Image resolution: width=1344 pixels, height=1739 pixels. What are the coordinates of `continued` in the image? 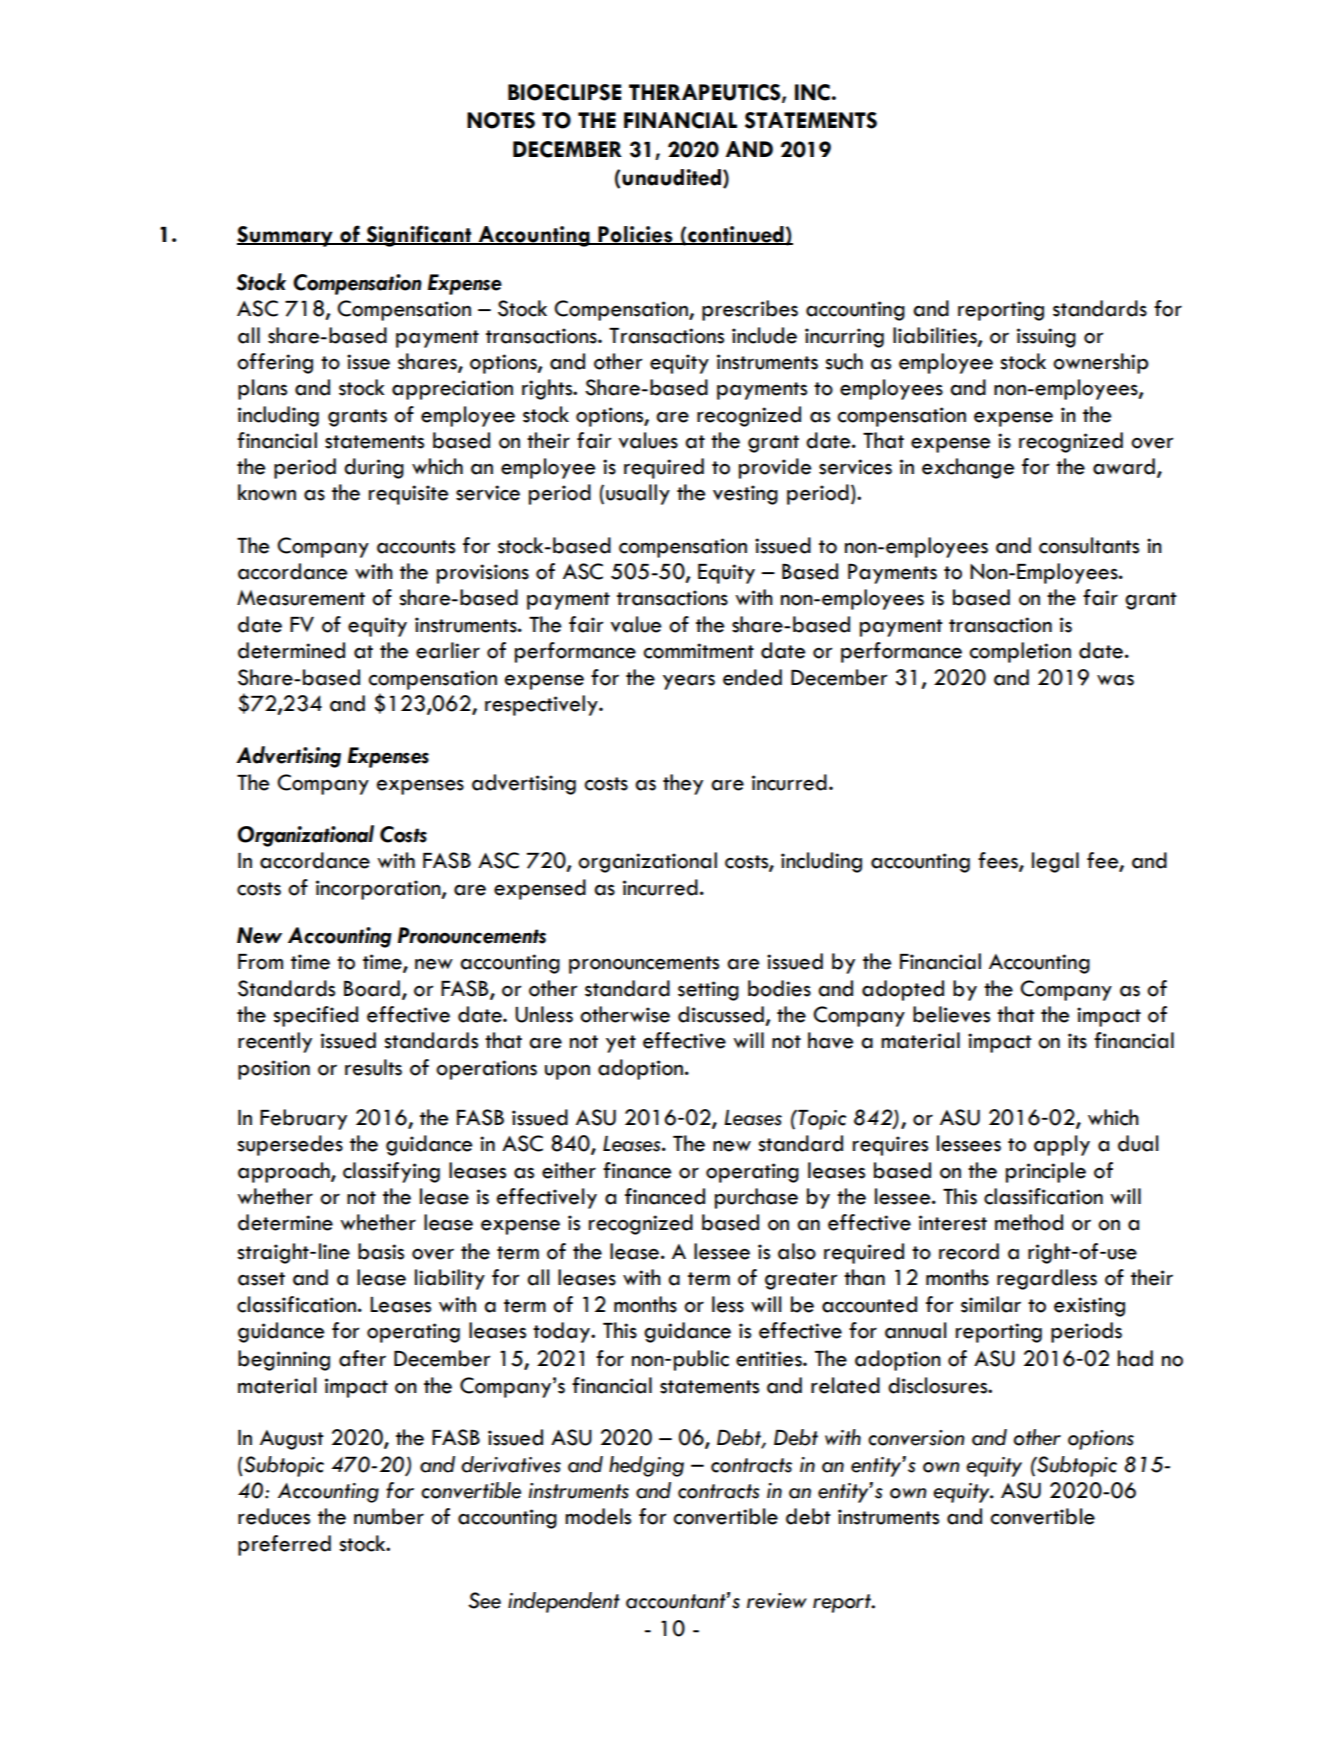 It's located at (736, 235).
